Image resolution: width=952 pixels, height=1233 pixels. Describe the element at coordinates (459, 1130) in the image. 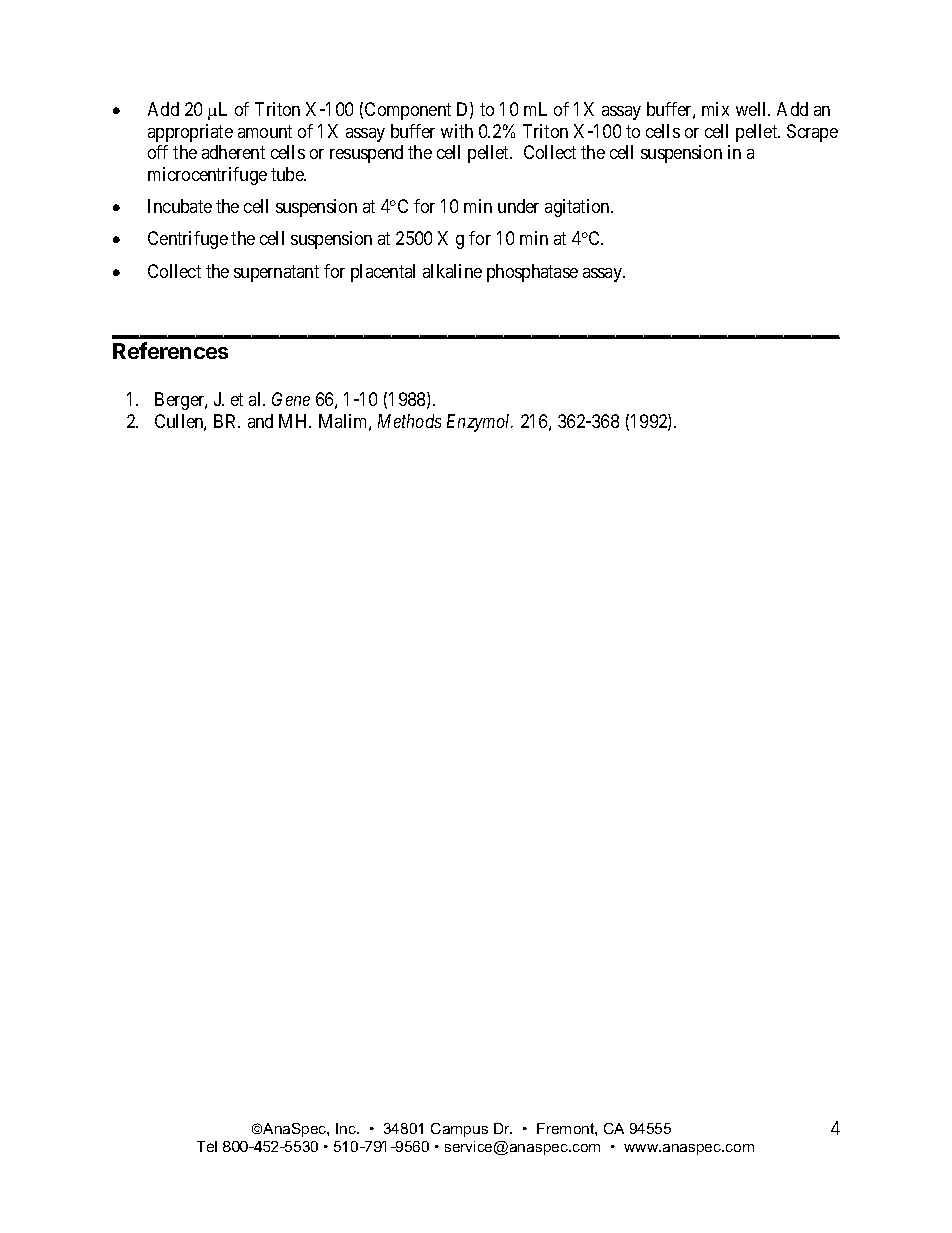

I see `Campus` at that location.
